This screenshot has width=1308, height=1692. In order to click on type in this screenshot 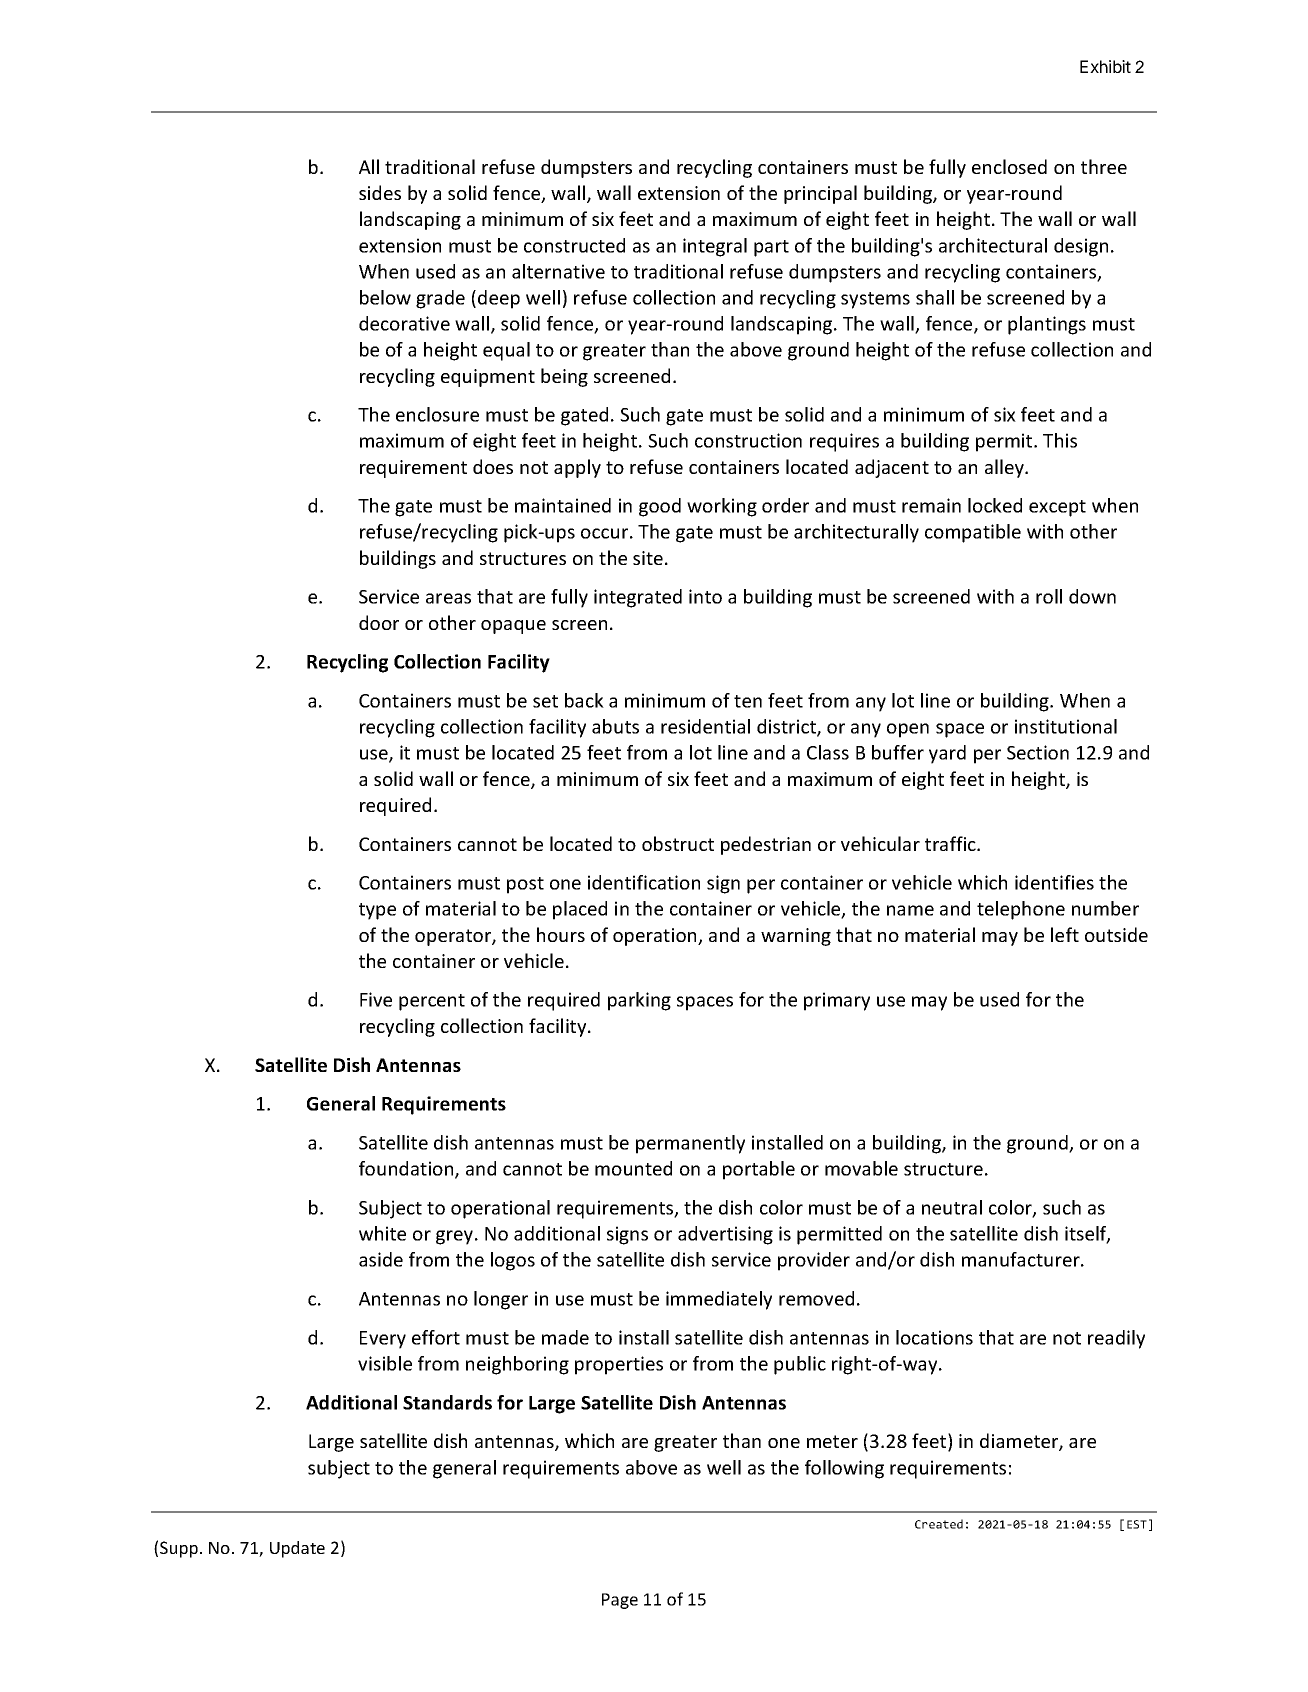, I will do `click(377, 911)`.
